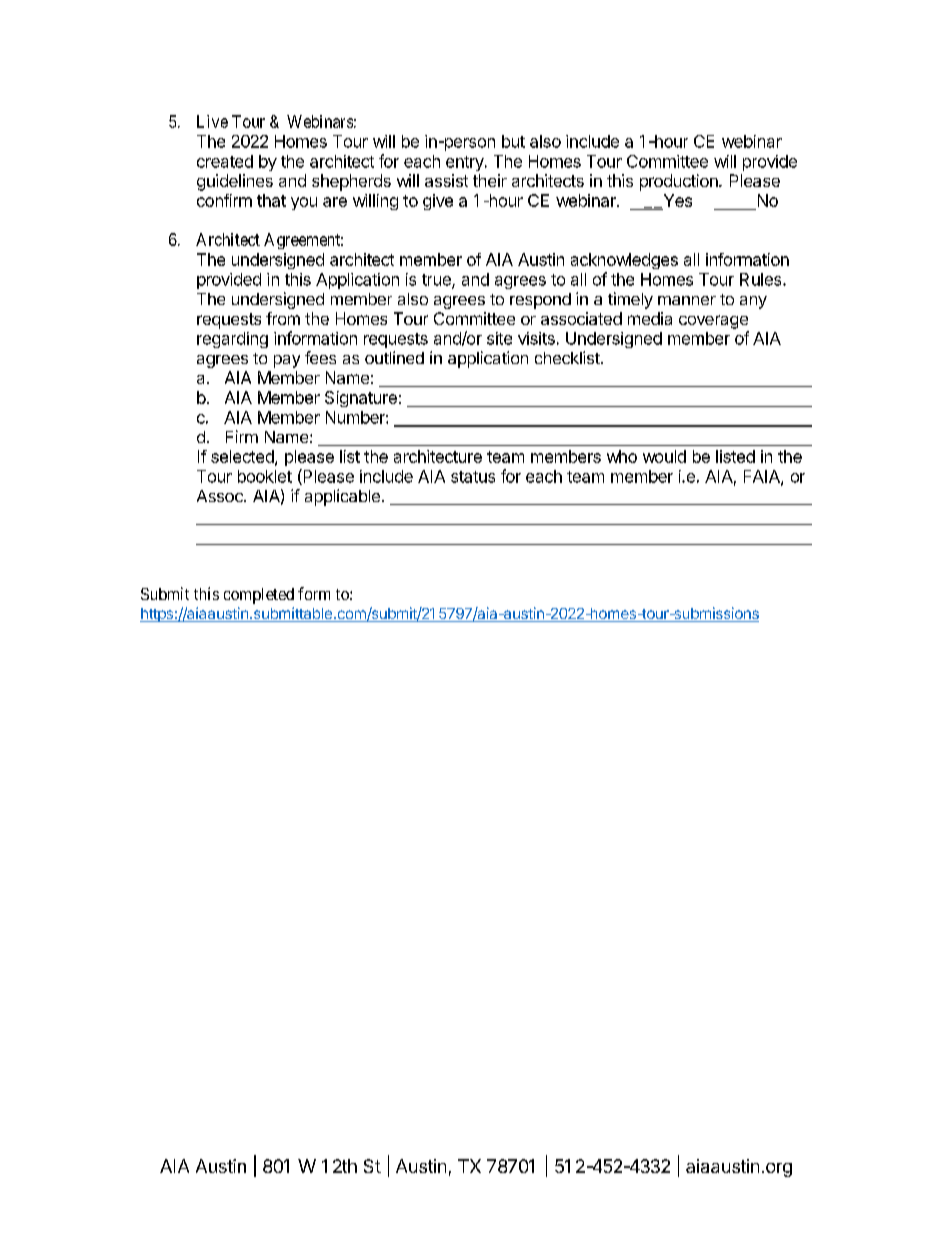  What do you see at coordinates (680, 182) in the document?
I see `production` at bounding box center [680, 182].
